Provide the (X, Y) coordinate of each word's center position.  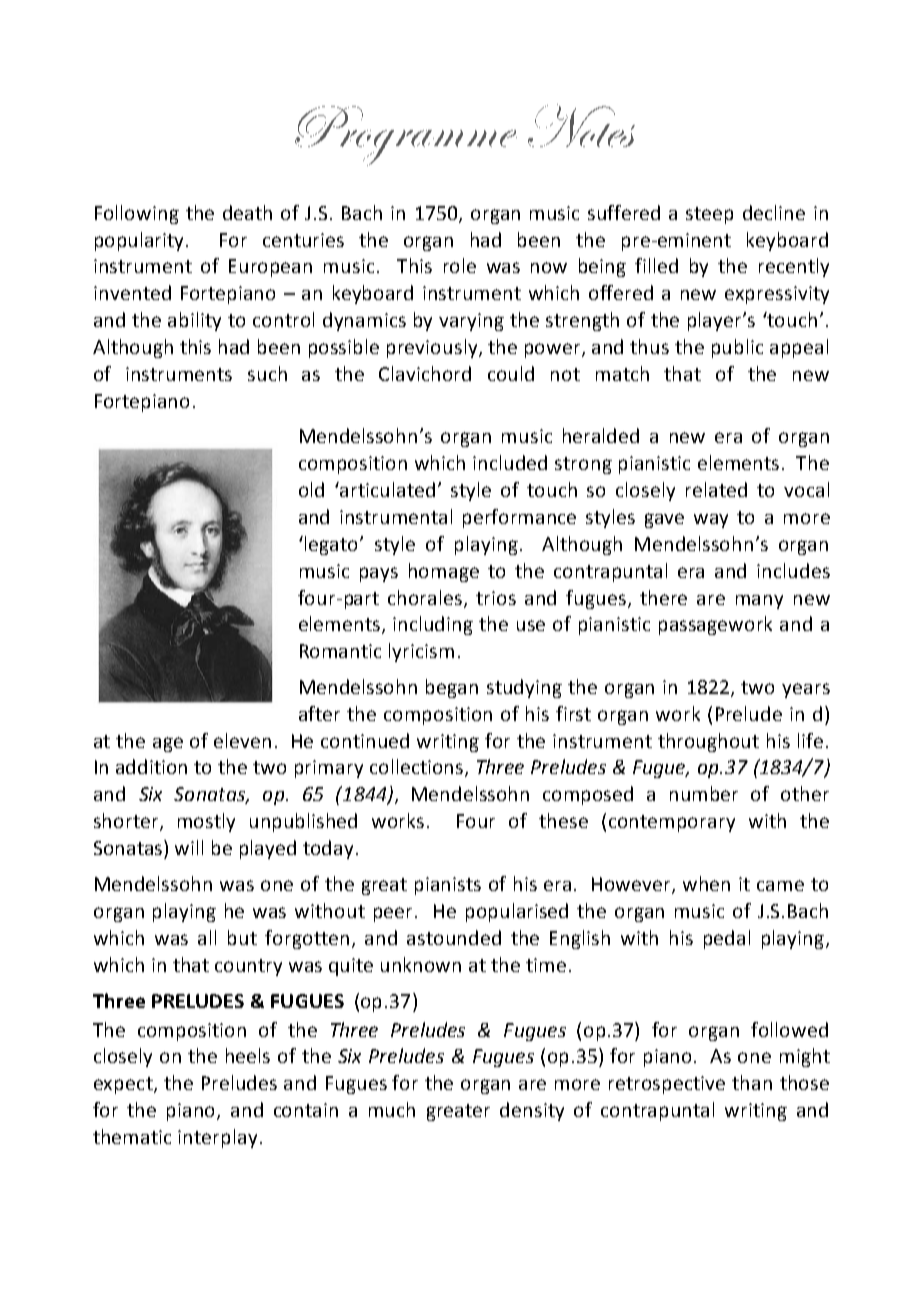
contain (306, 1110)
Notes (581, 125)
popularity (141, 241)
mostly (206, 822)
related (716, 489)
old (311, 489)
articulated (387, 489)
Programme (406, 136)
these (563, 820)
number (704, 793)
